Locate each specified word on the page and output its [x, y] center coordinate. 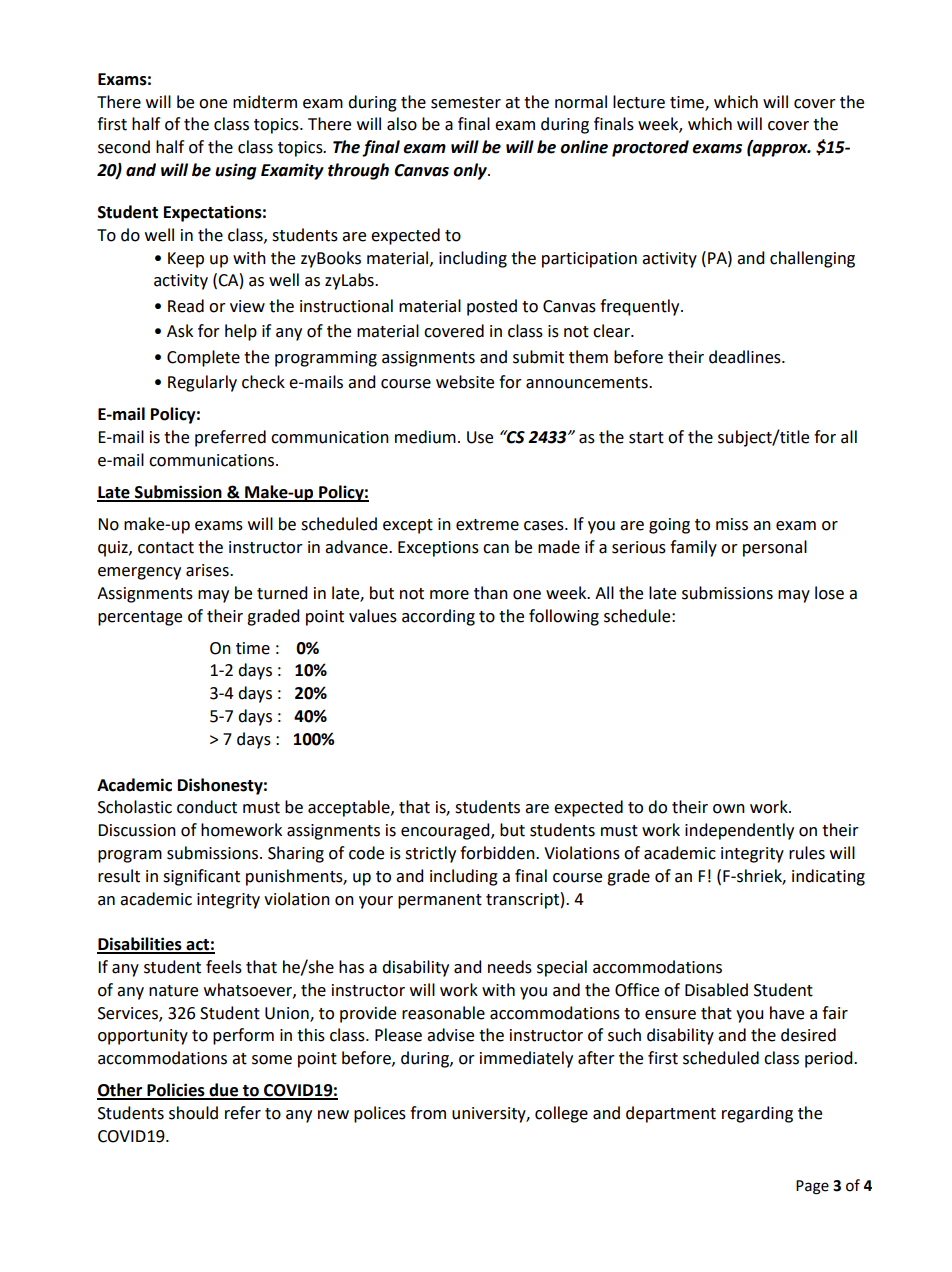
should [193, 1113]
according [438, 617]
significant [201, 877]
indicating [828, 877]
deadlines [746, 357]
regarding [757, 1114]
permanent [440, 901]
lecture [639, 102]
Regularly [202, 383]
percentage [140, 618]
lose [829, 593]
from [428, 1113]
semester [466, 103]
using [235, 171]
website [465, 382]
